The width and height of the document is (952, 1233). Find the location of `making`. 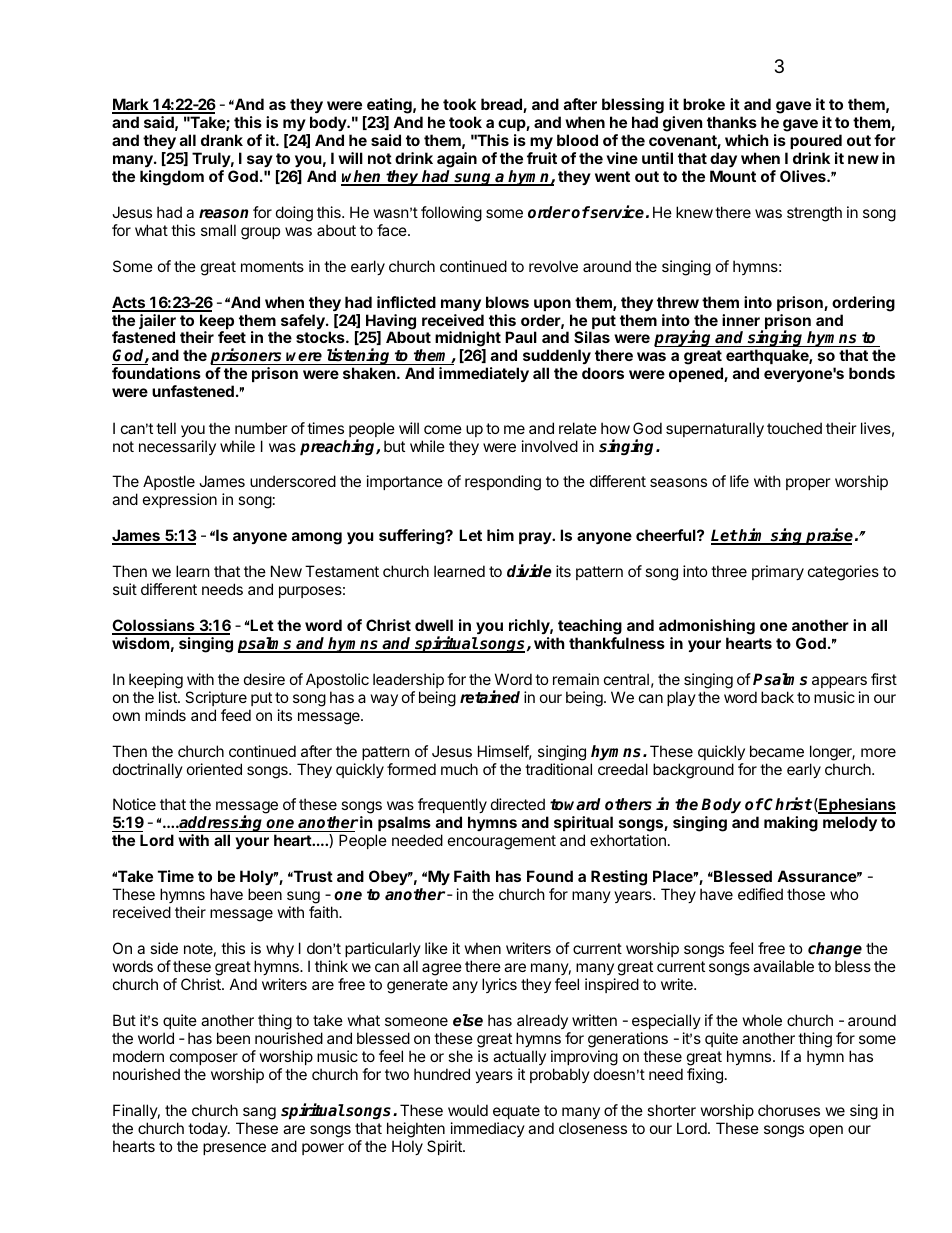

making is located at coordinates (791, 824).
